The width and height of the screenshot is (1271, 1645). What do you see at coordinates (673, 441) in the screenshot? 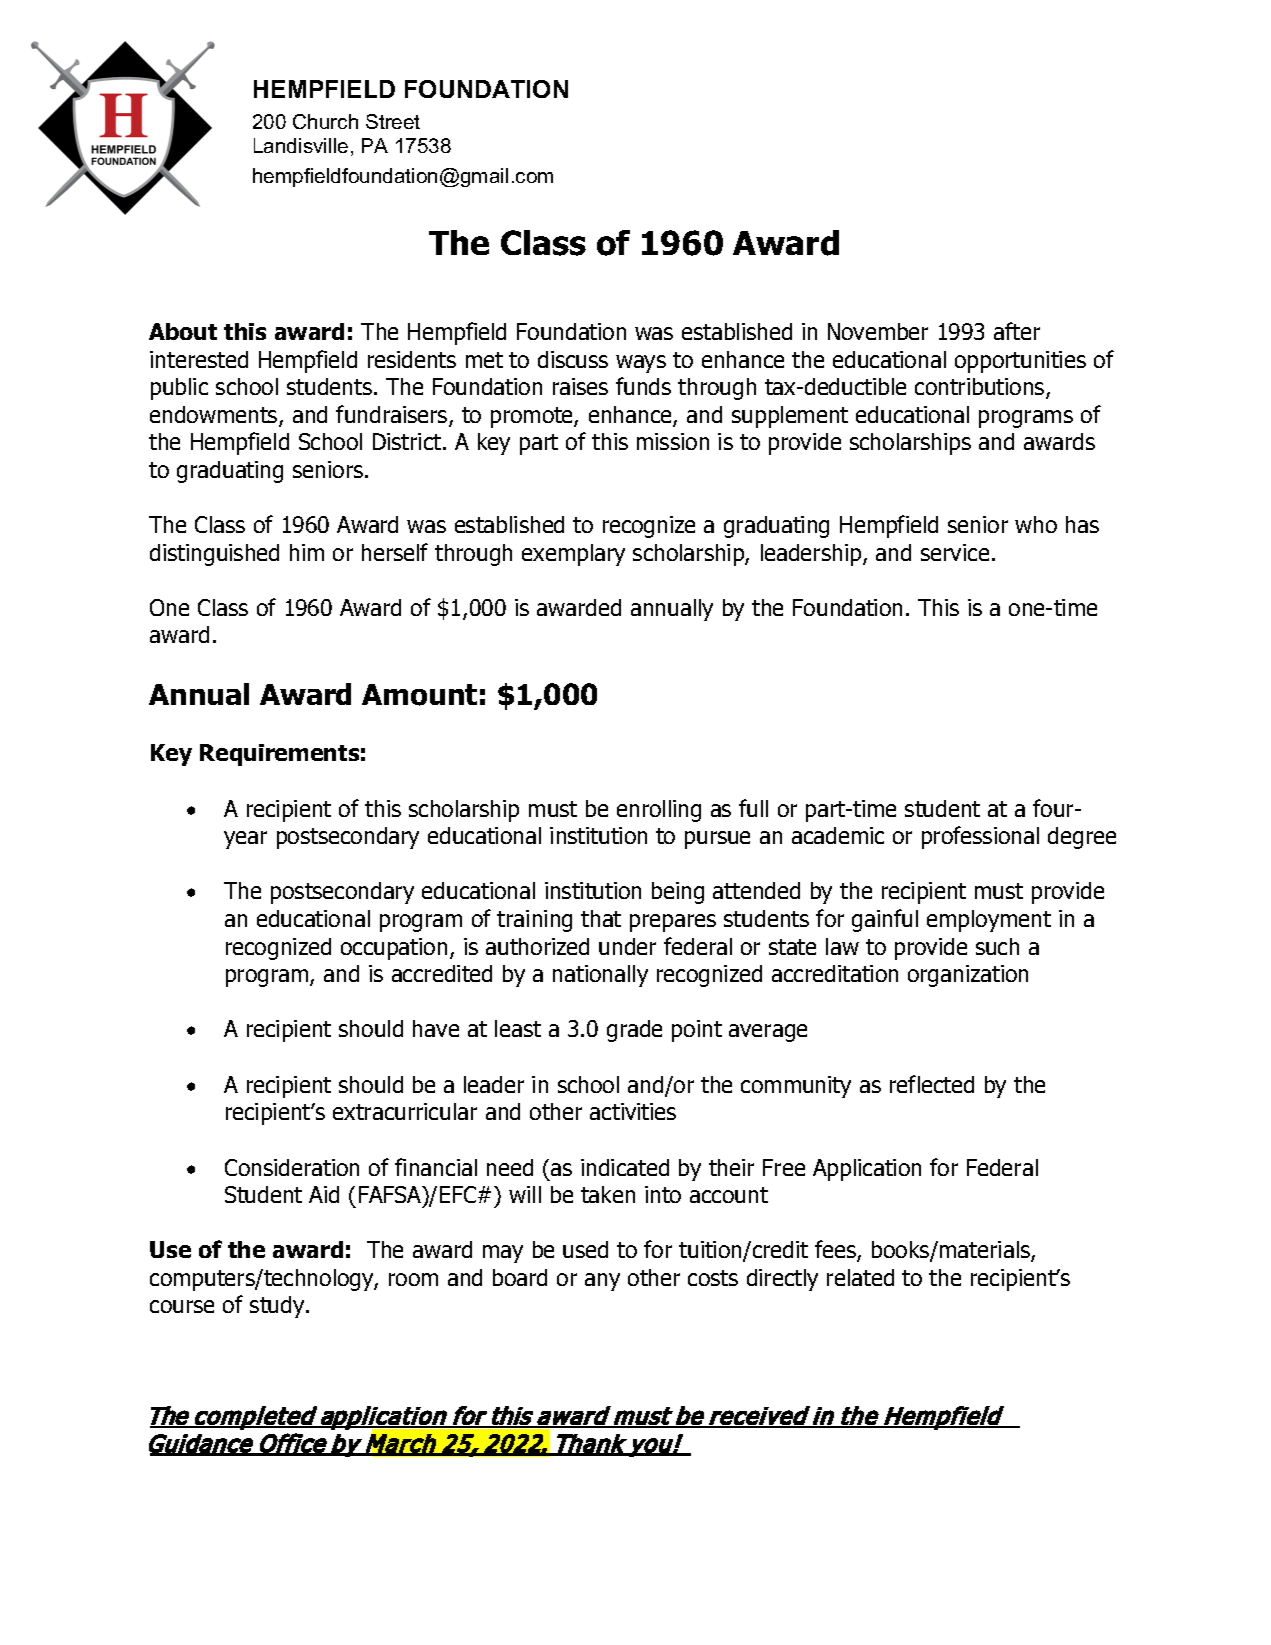
I see `mission` at bounding box center [673, 441].
